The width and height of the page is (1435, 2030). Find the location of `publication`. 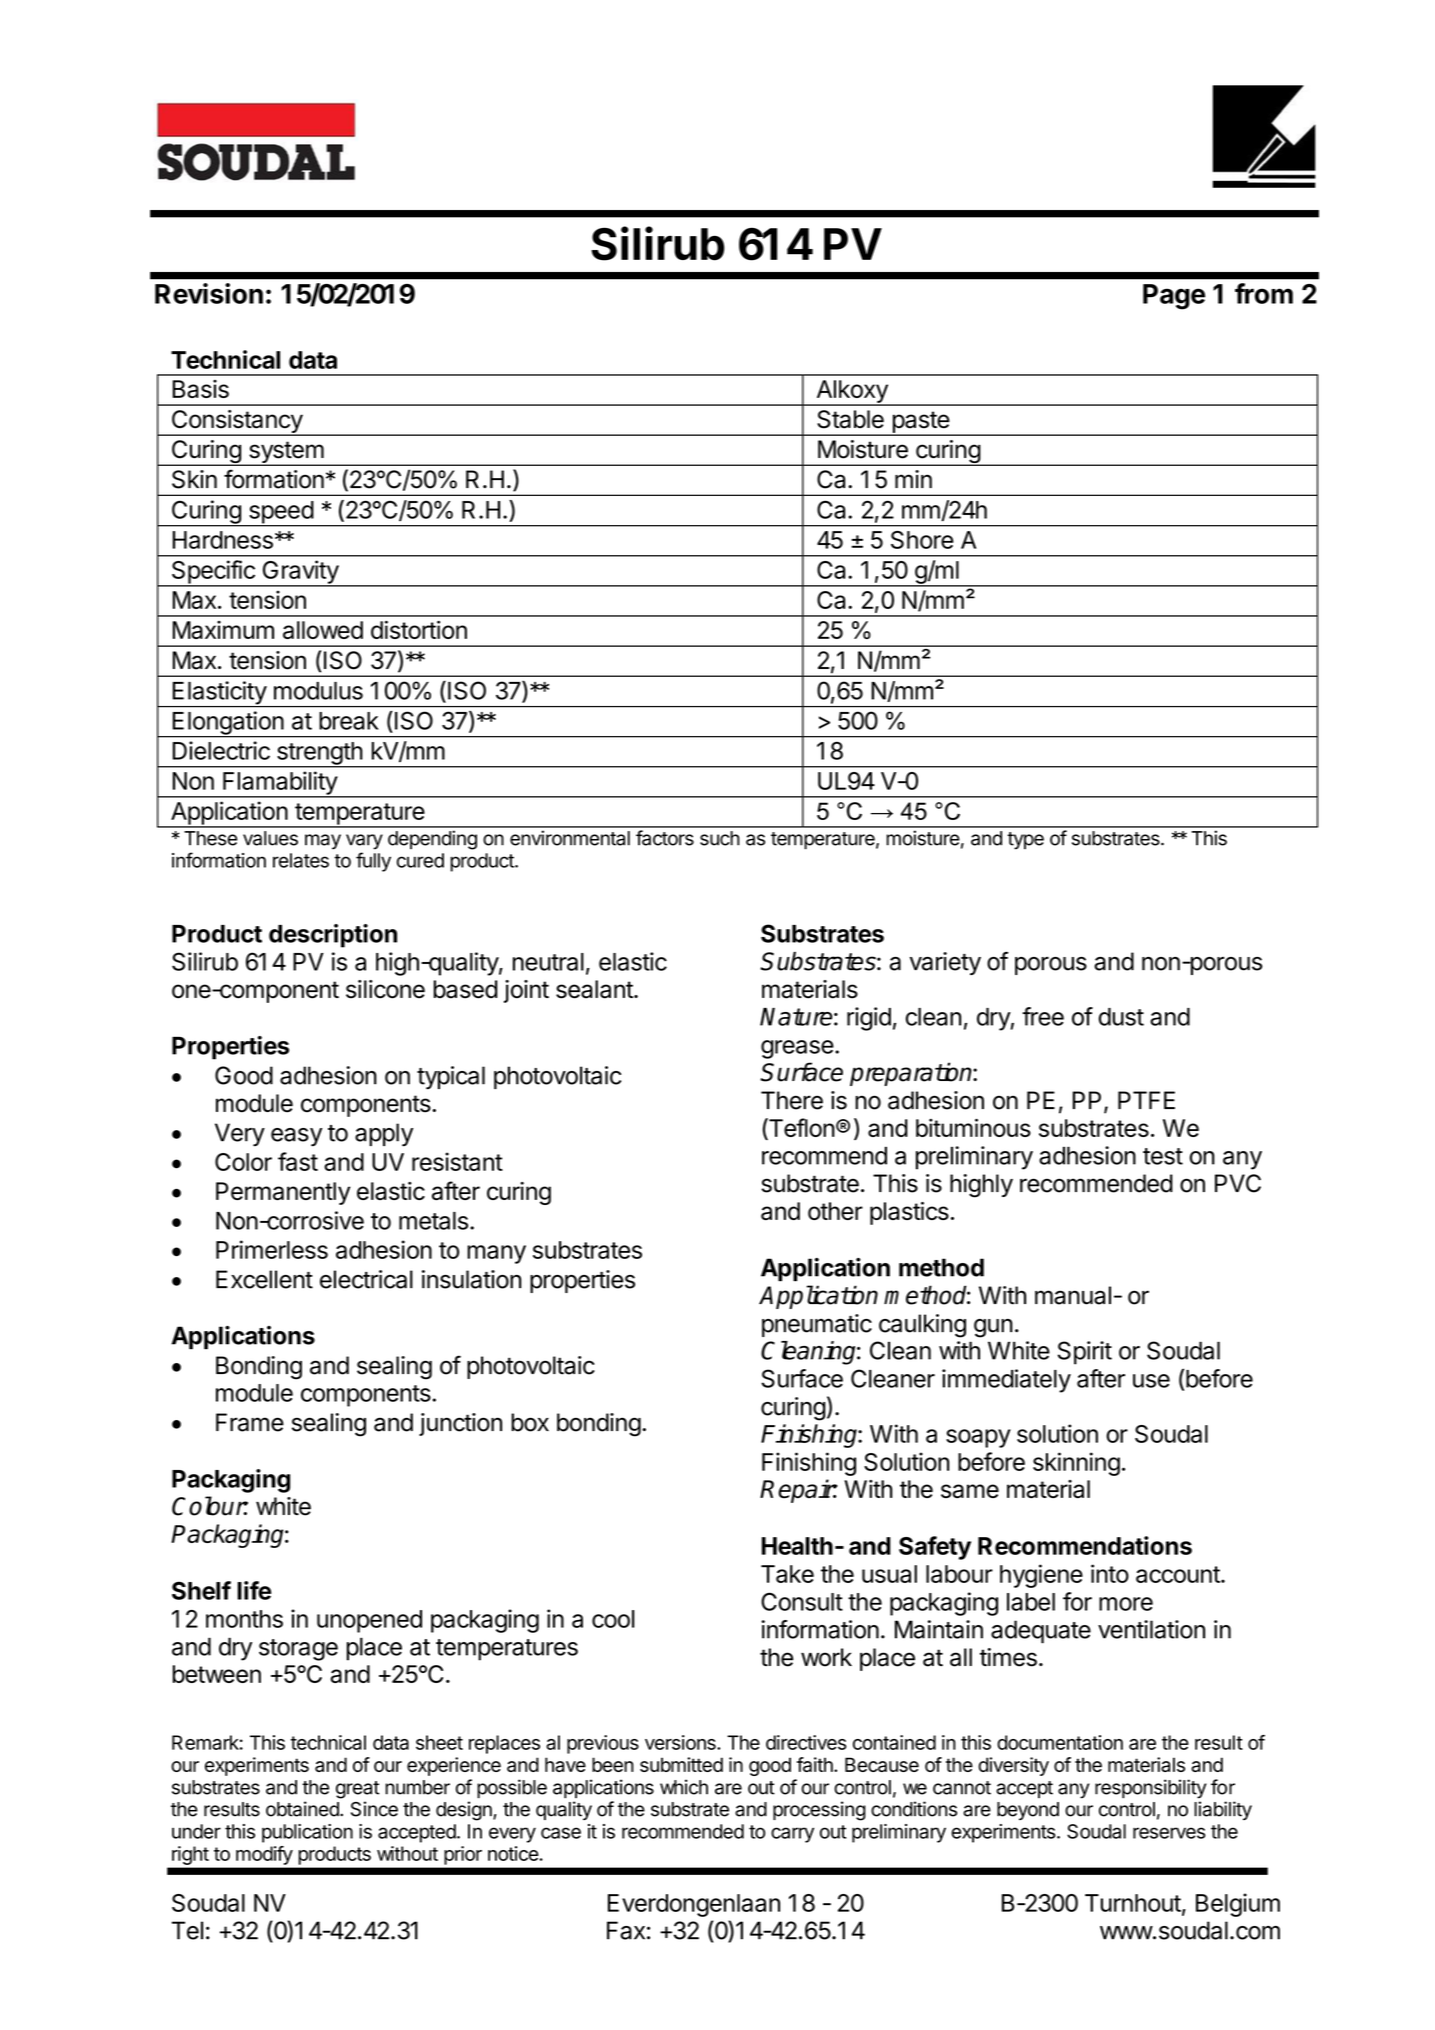

publication is located at coordinates (307, 1833).
